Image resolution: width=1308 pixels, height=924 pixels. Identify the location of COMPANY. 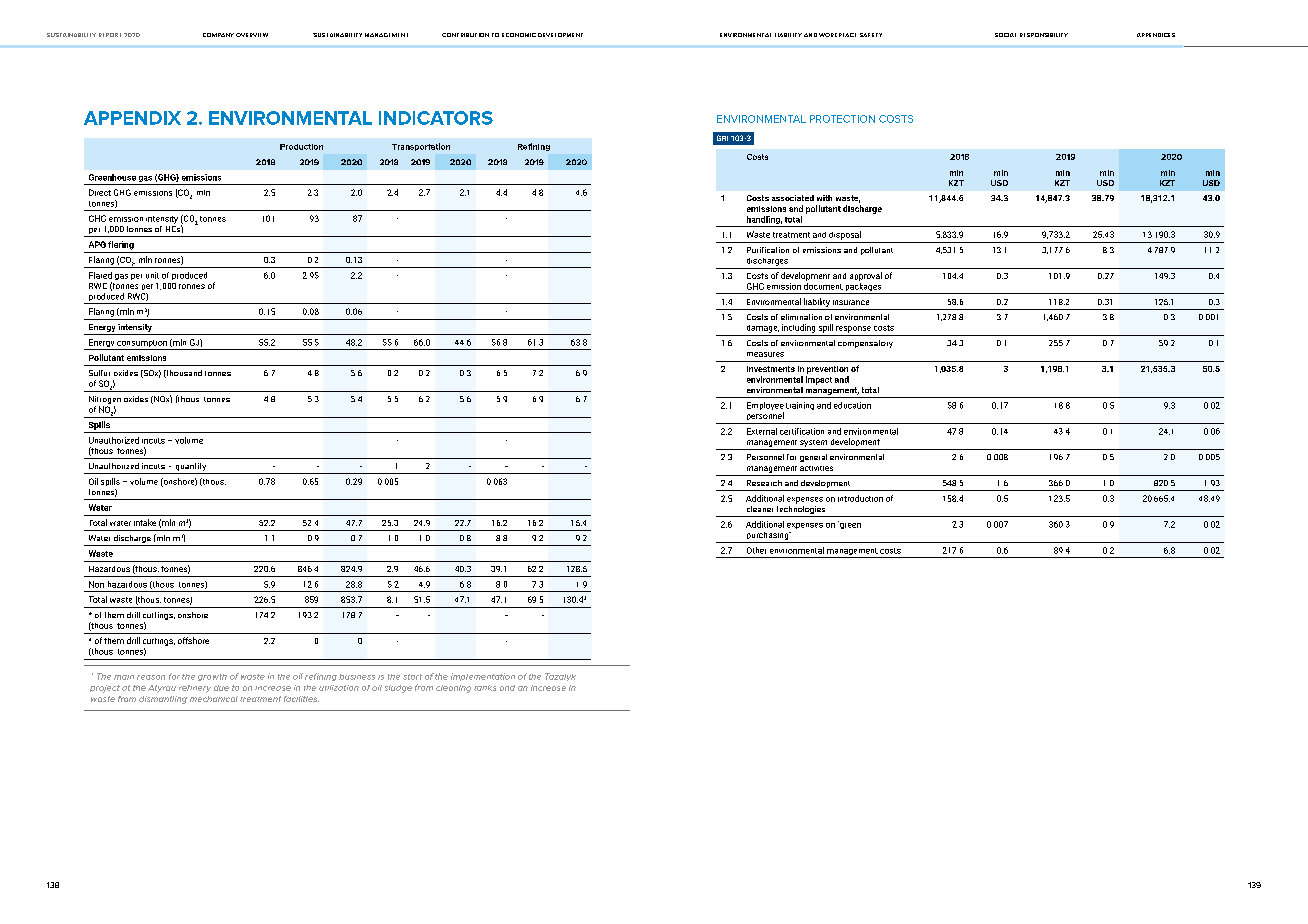
(218, 35).
